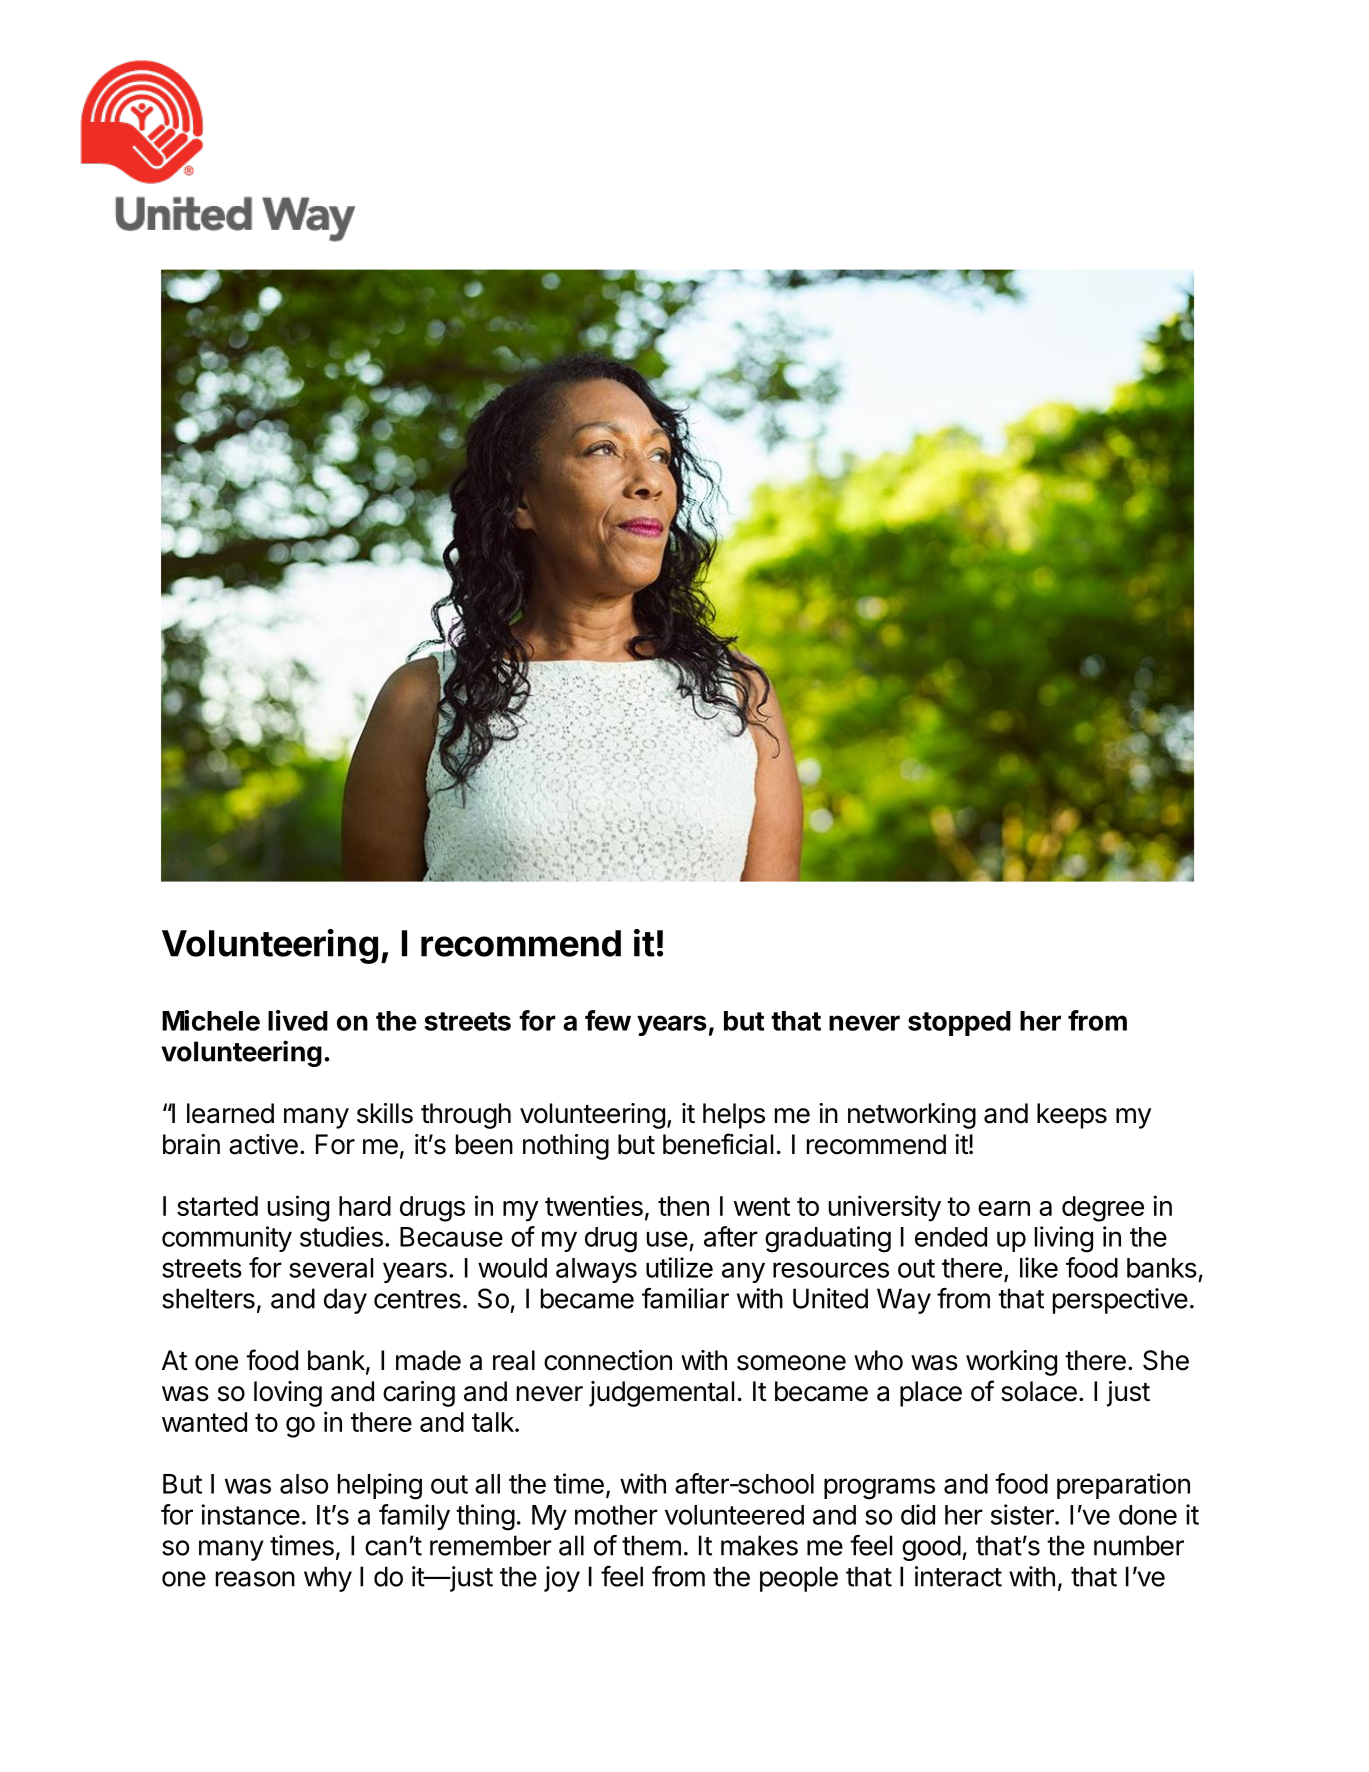 The width and height of the page is (1369, 1772). Describe the element at coordinates (959, 1023) in the page. I see `stopped` at that location.
